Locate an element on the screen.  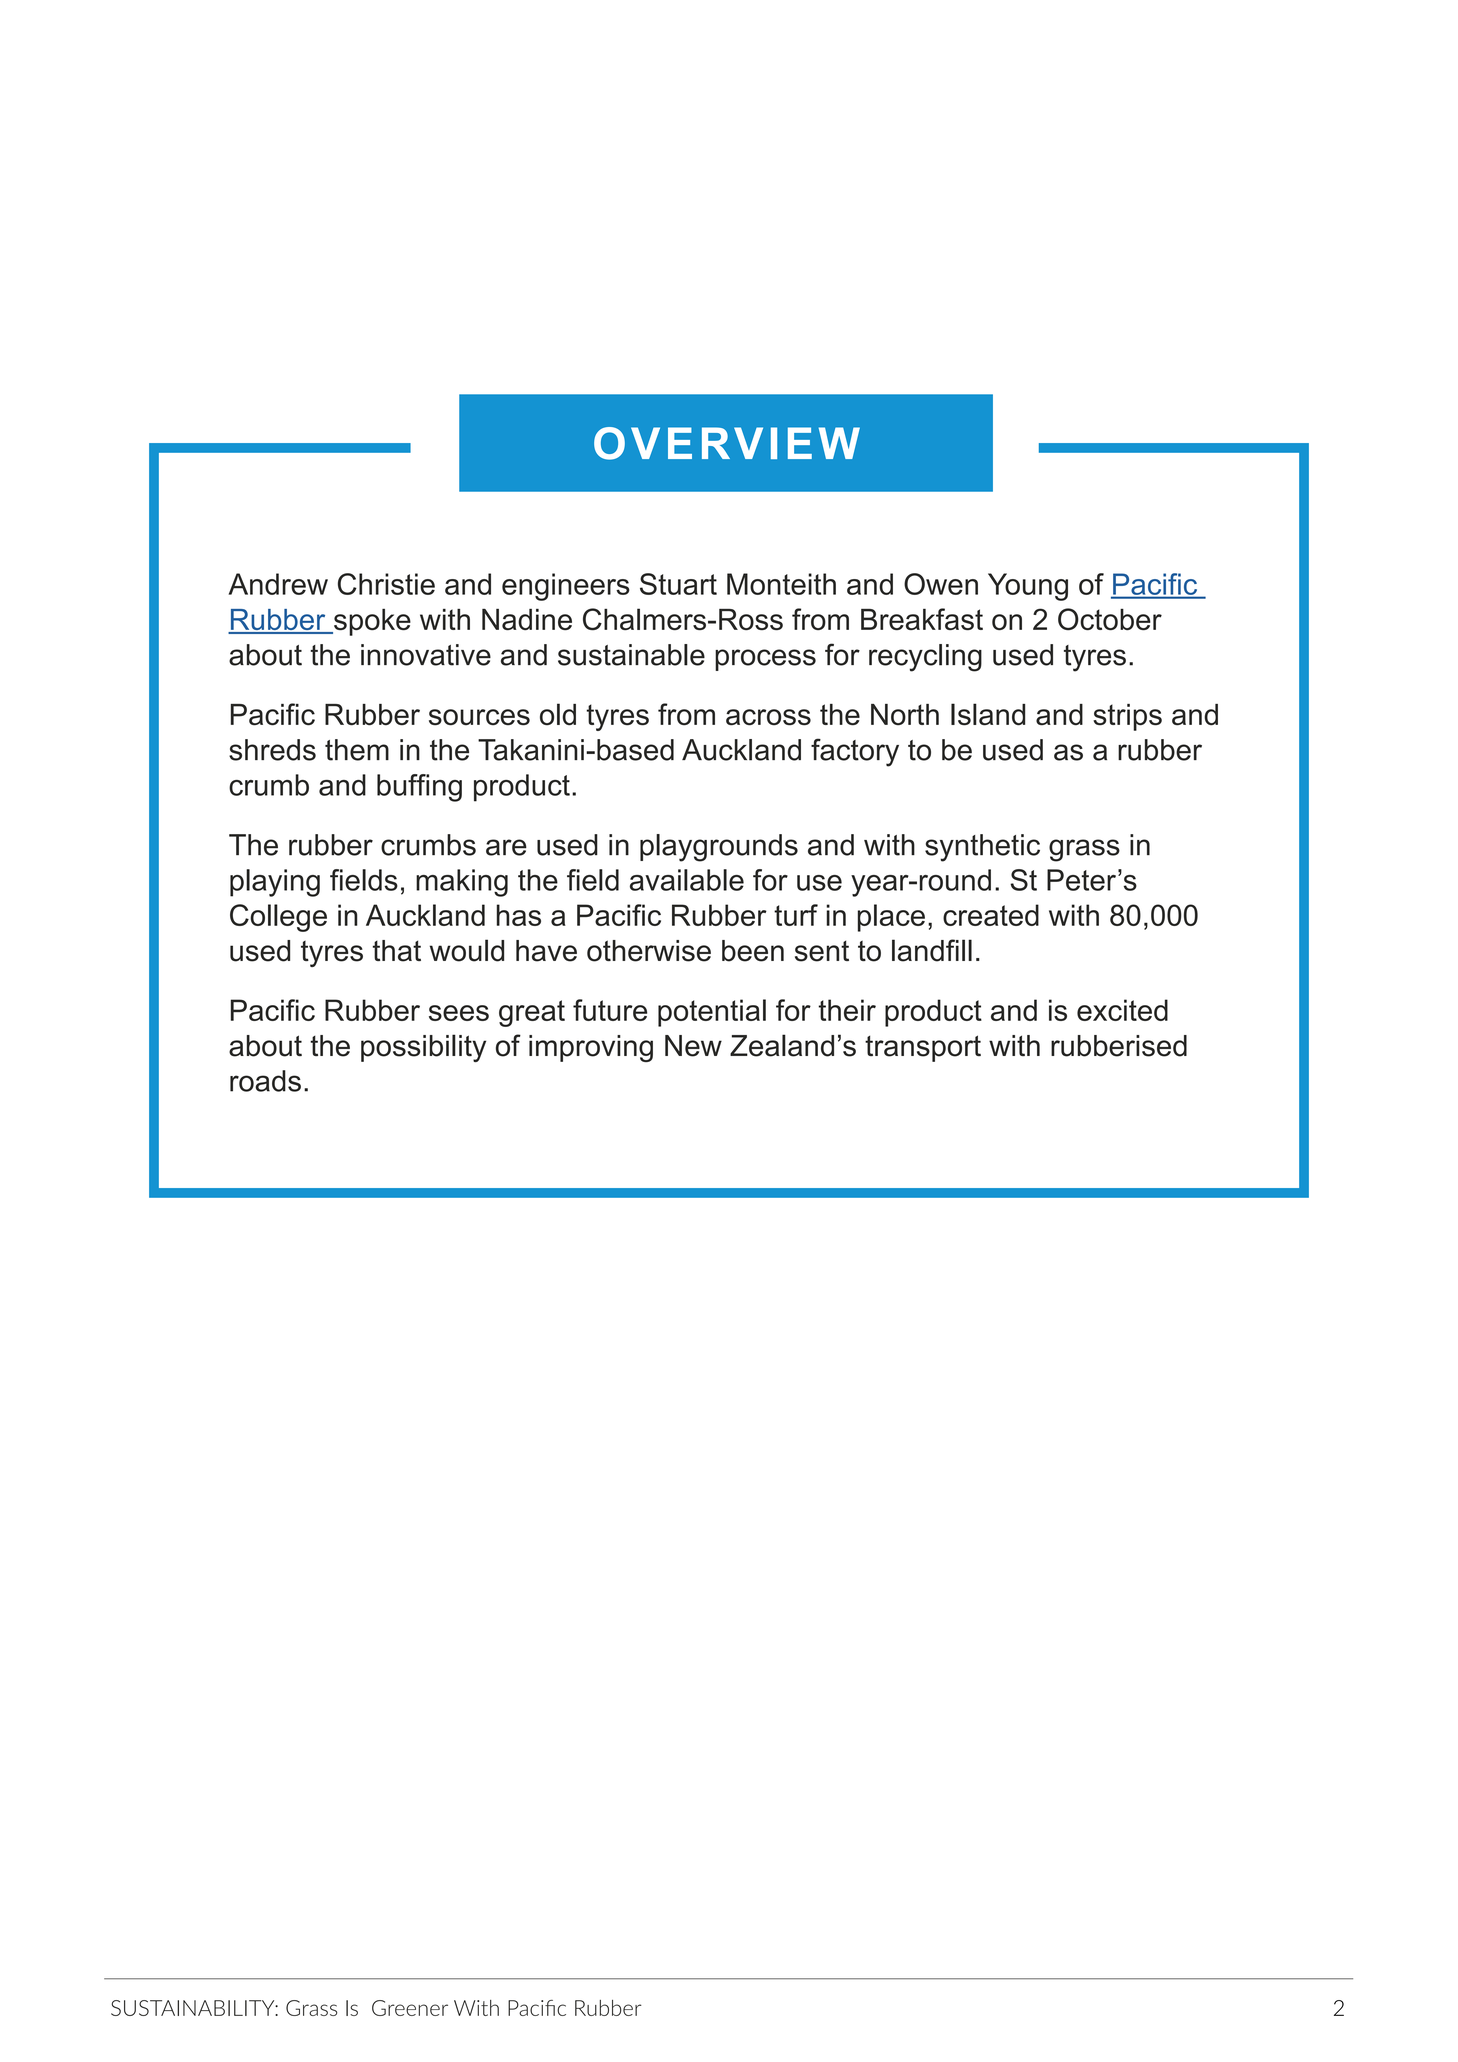
possibility is located at coordinates (423, 1048).
